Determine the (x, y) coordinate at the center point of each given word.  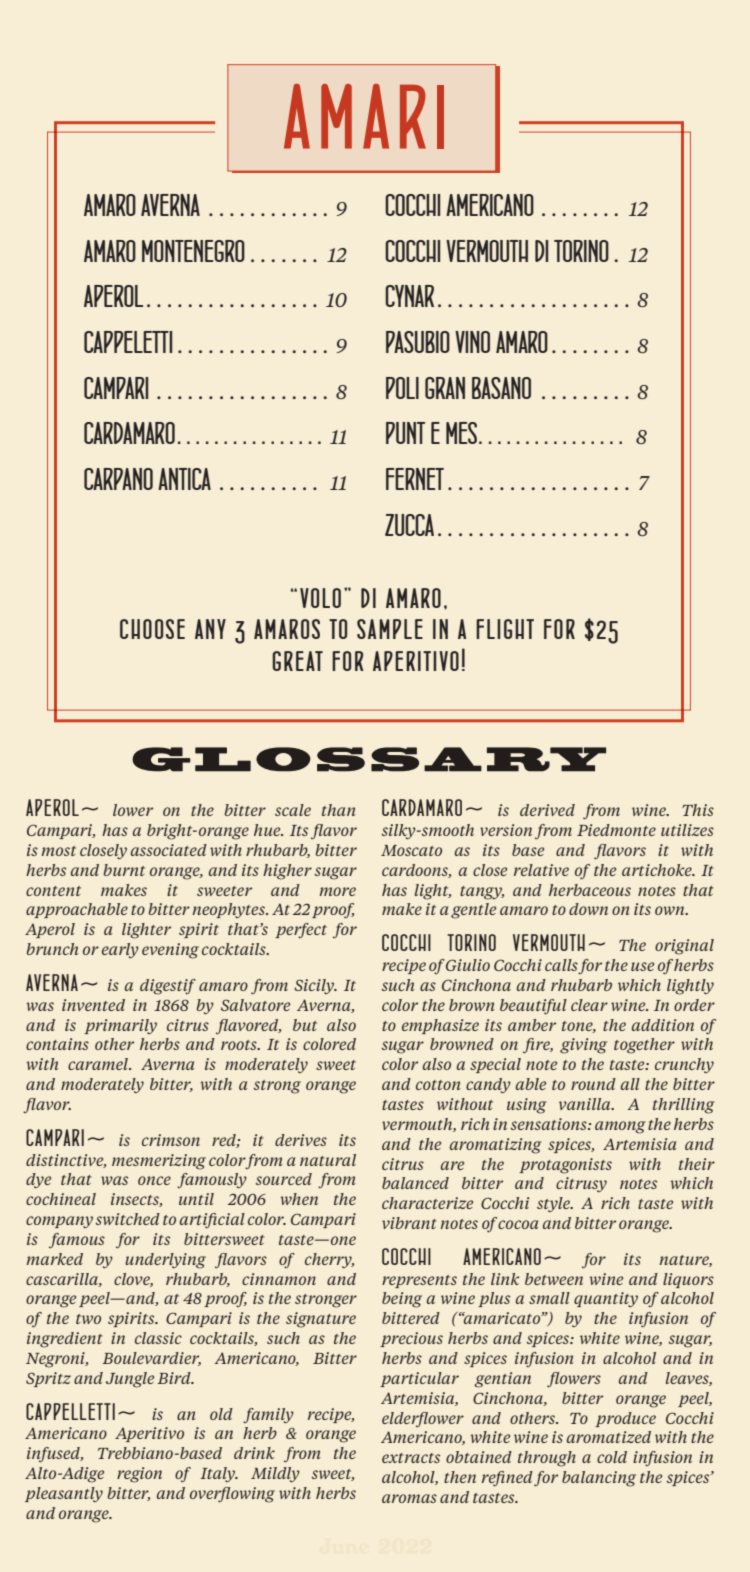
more (337, 891)
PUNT (405, 433)
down (588, 909)
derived (547, 810)
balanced (415, 1183)
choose (152, 629)
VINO (472, 342)
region (139, 1475)
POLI (402, 388)
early (120, 950)
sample (390, 629)
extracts (411, 1458)
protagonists (565, 1166)
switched (128, 1219)
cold (612, 1457)
